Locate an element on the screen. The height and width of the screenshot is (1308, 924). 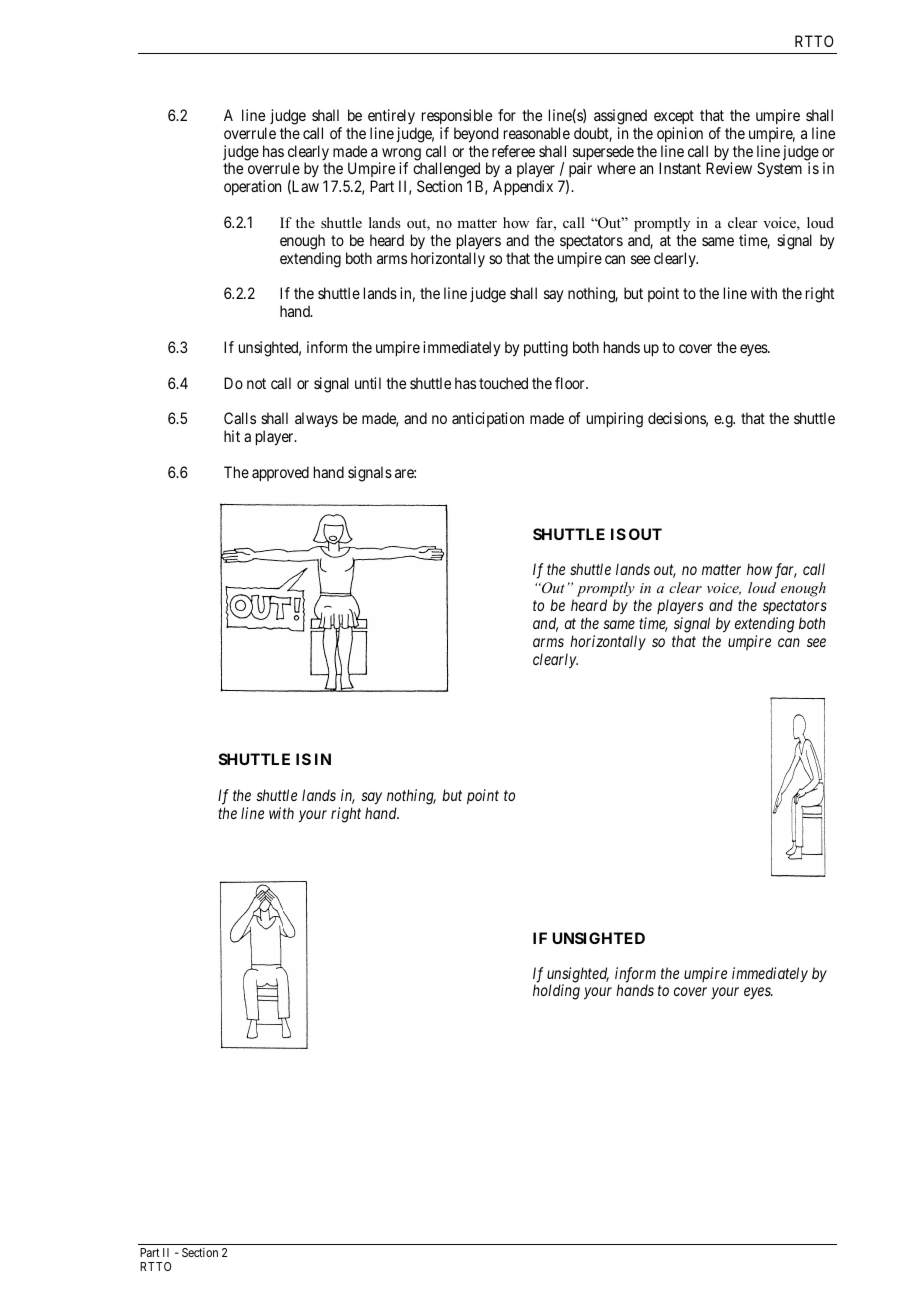
referee is located at coordinates (513, 151).
